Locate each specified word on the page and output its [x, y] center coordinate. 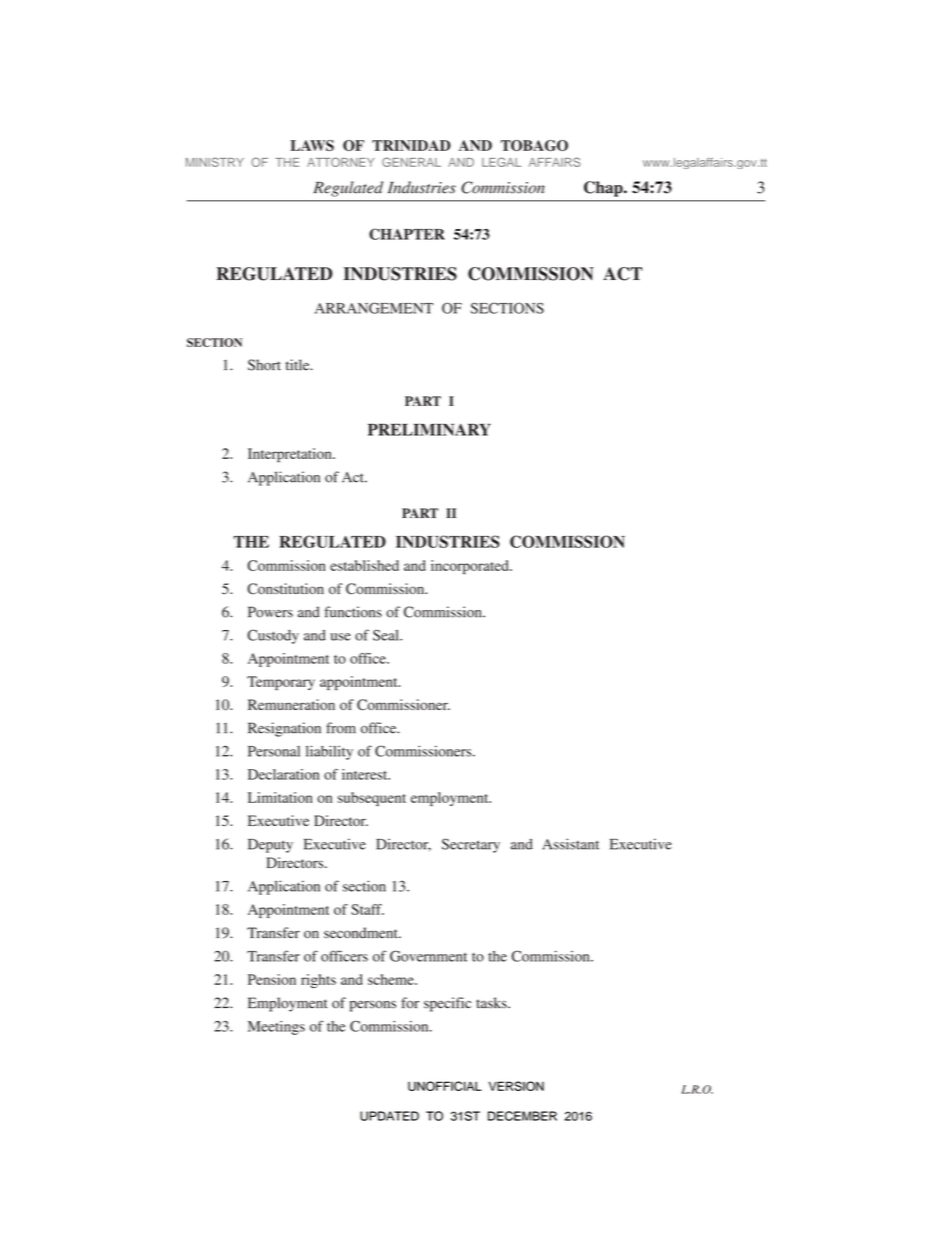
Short [264, 365]
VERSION [516, 1086]
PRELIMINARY [429, 429]
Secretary [471, 845]
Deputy [270, 846]
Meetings [276, 1028]
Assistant [570, 844]
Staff [367, 909]
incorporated [471, 567]
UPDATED [389, 1116]
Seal [387, 635]
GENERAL [411, 162]
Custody [273, 636]
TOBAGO [534, 145]
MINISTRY [215, 162]
